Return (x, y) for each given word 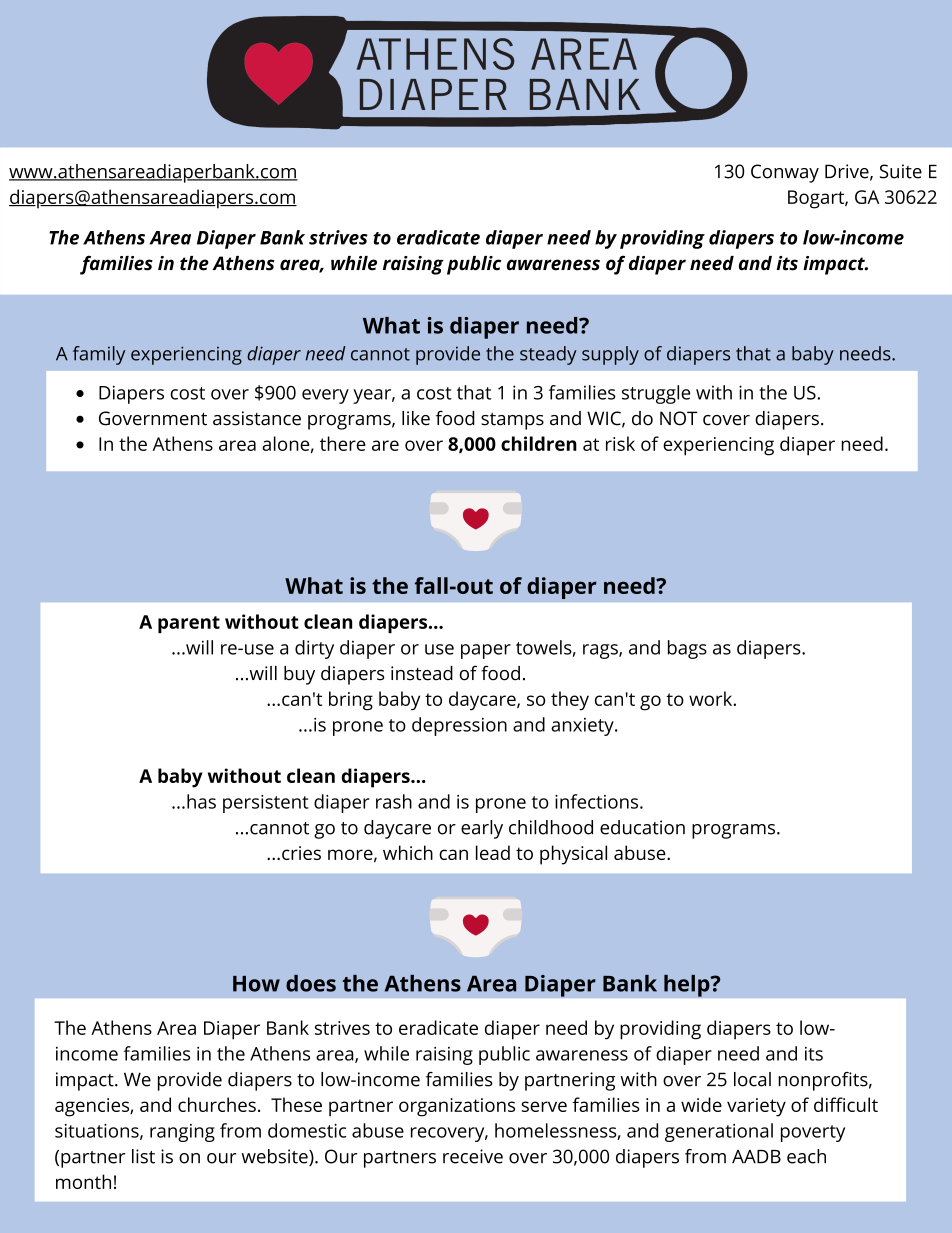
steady (548, 355)
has (201, 801)
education (642, 827)
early (482, 829)
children (539, 443)
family (99, 355)
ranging (182, 1133)
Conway (785, 173)
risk (620, 443)
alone (285, 443)
